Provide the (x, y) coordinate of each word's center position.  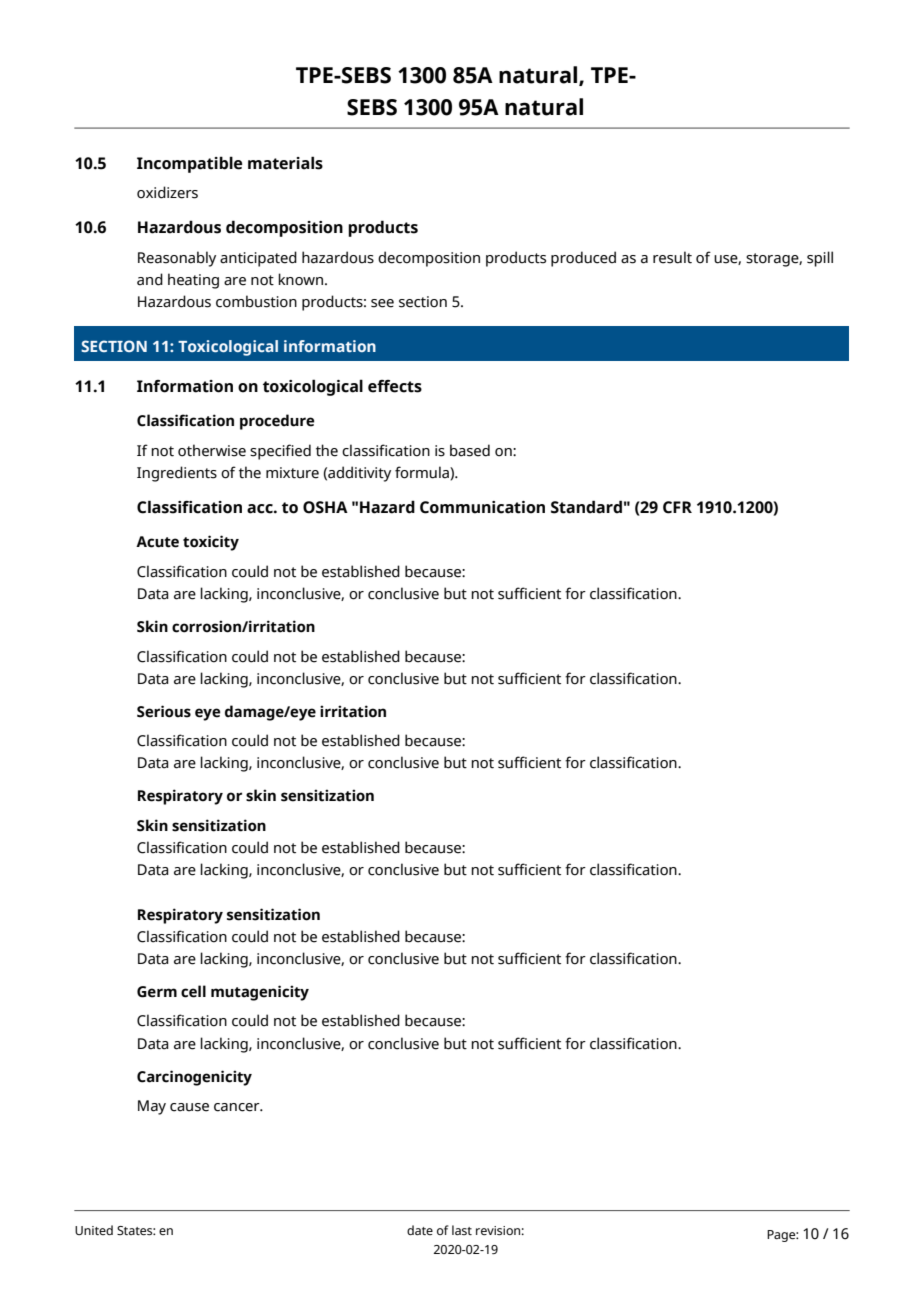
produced (583, 259)
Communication (482, 507)
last (462, 1230)
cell (193, 991)
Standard (586, 507)
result (672, 257)
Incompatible (189, 164)
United (94, 1230)
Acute (157, 542)
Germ (157, 992)
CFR (677, 507)
